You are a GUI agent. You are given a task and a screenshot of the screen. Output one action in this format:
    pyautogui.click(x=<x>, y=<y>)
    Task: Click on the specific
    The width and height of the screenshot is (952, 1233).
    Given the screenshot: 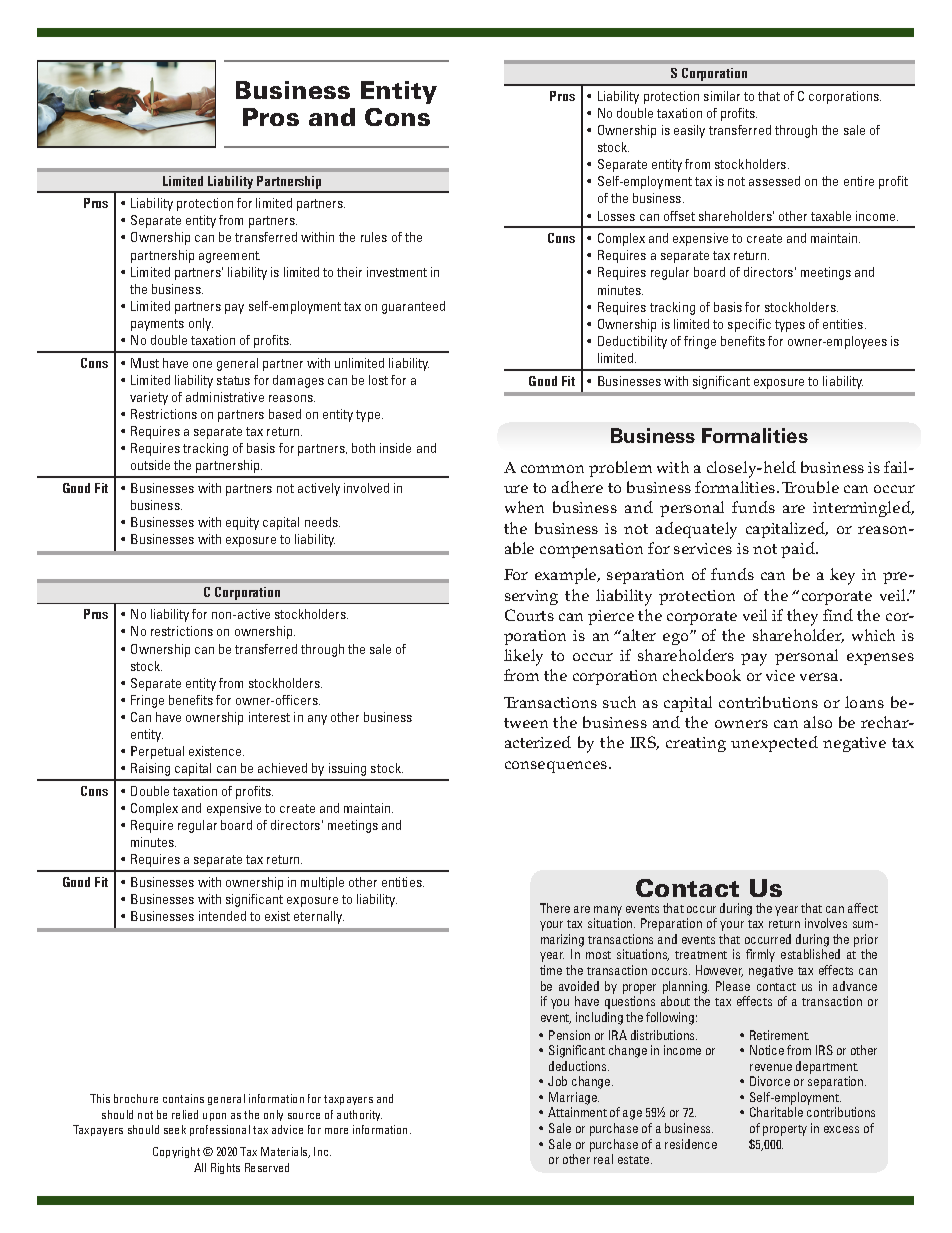 What is the action you would take?
    pyautogui.click(x=749, y=325)
